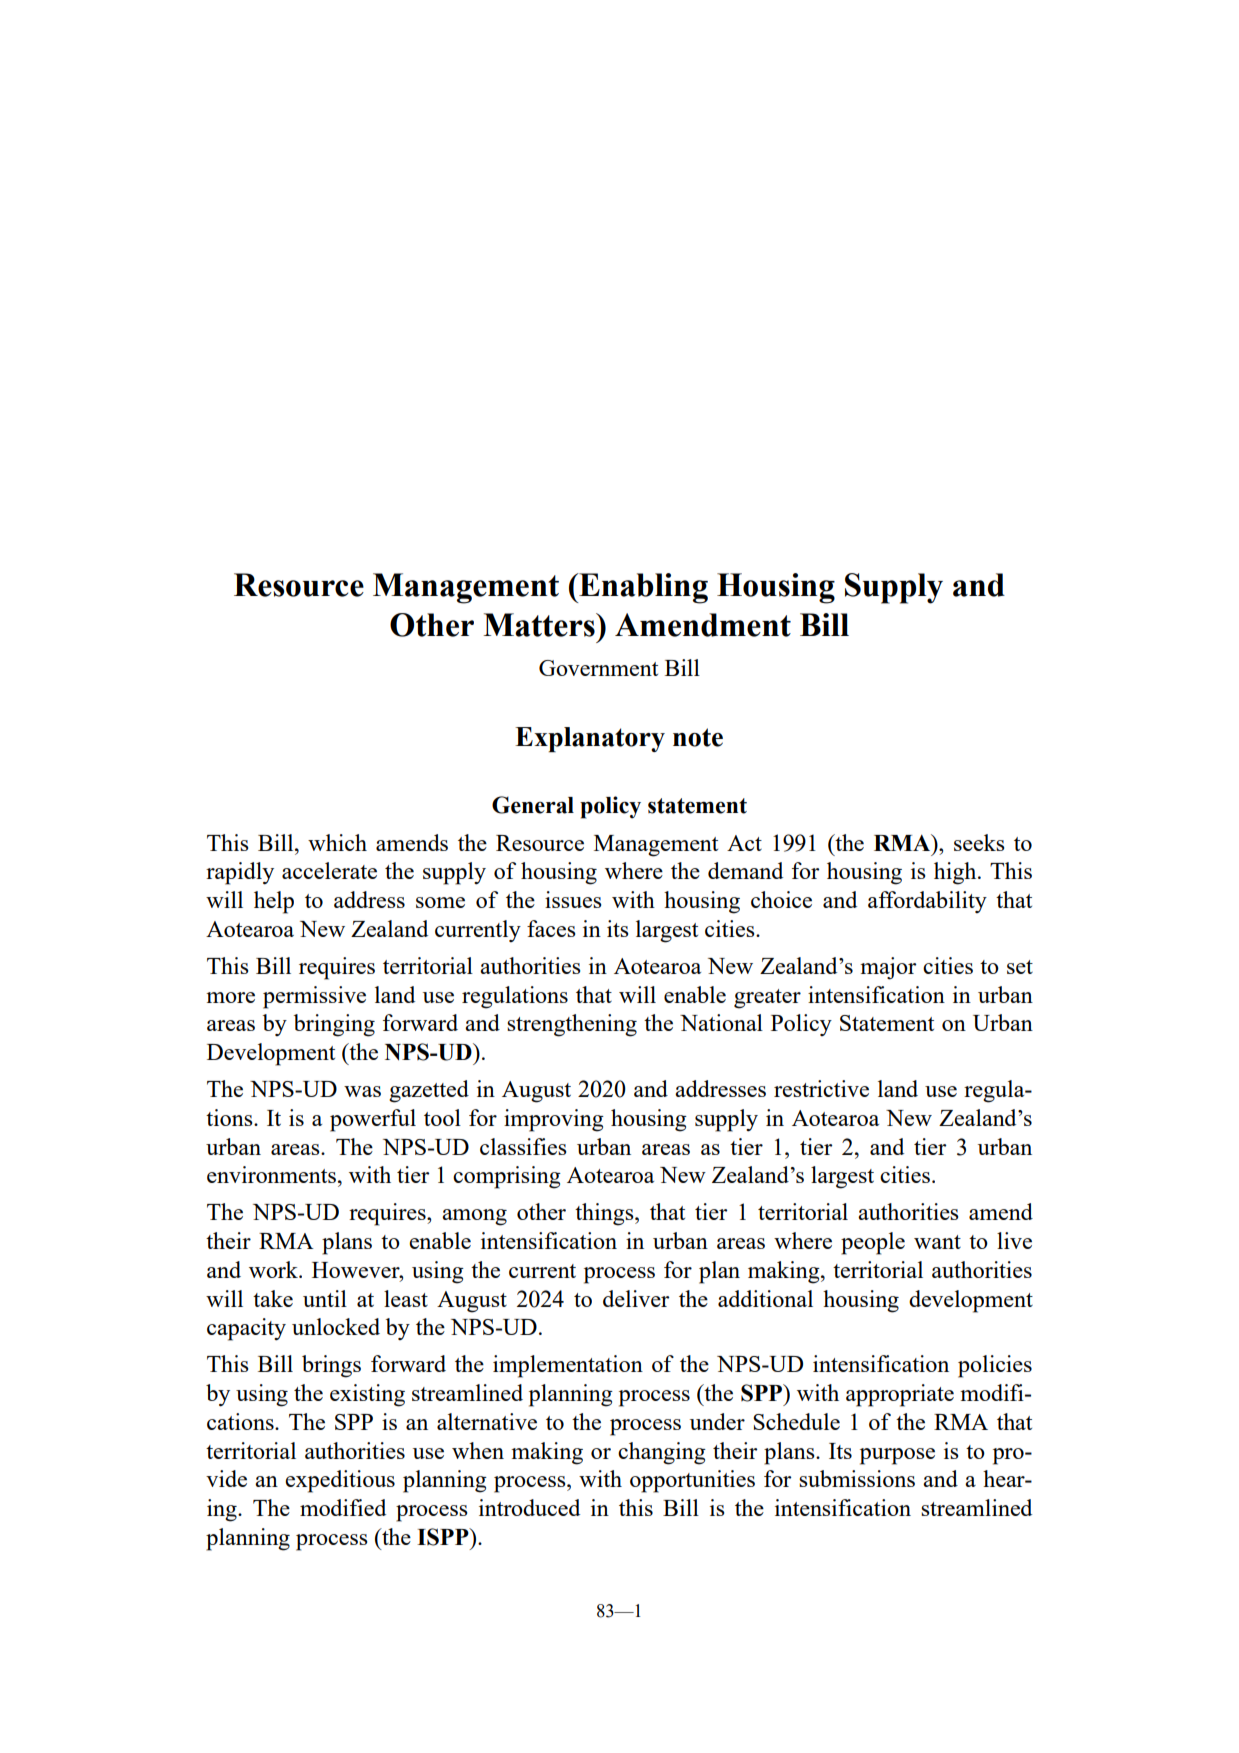  What do you see at coordinates (271, 1174) in the image?
I see `environments` at bounding box center [271, 1174].
